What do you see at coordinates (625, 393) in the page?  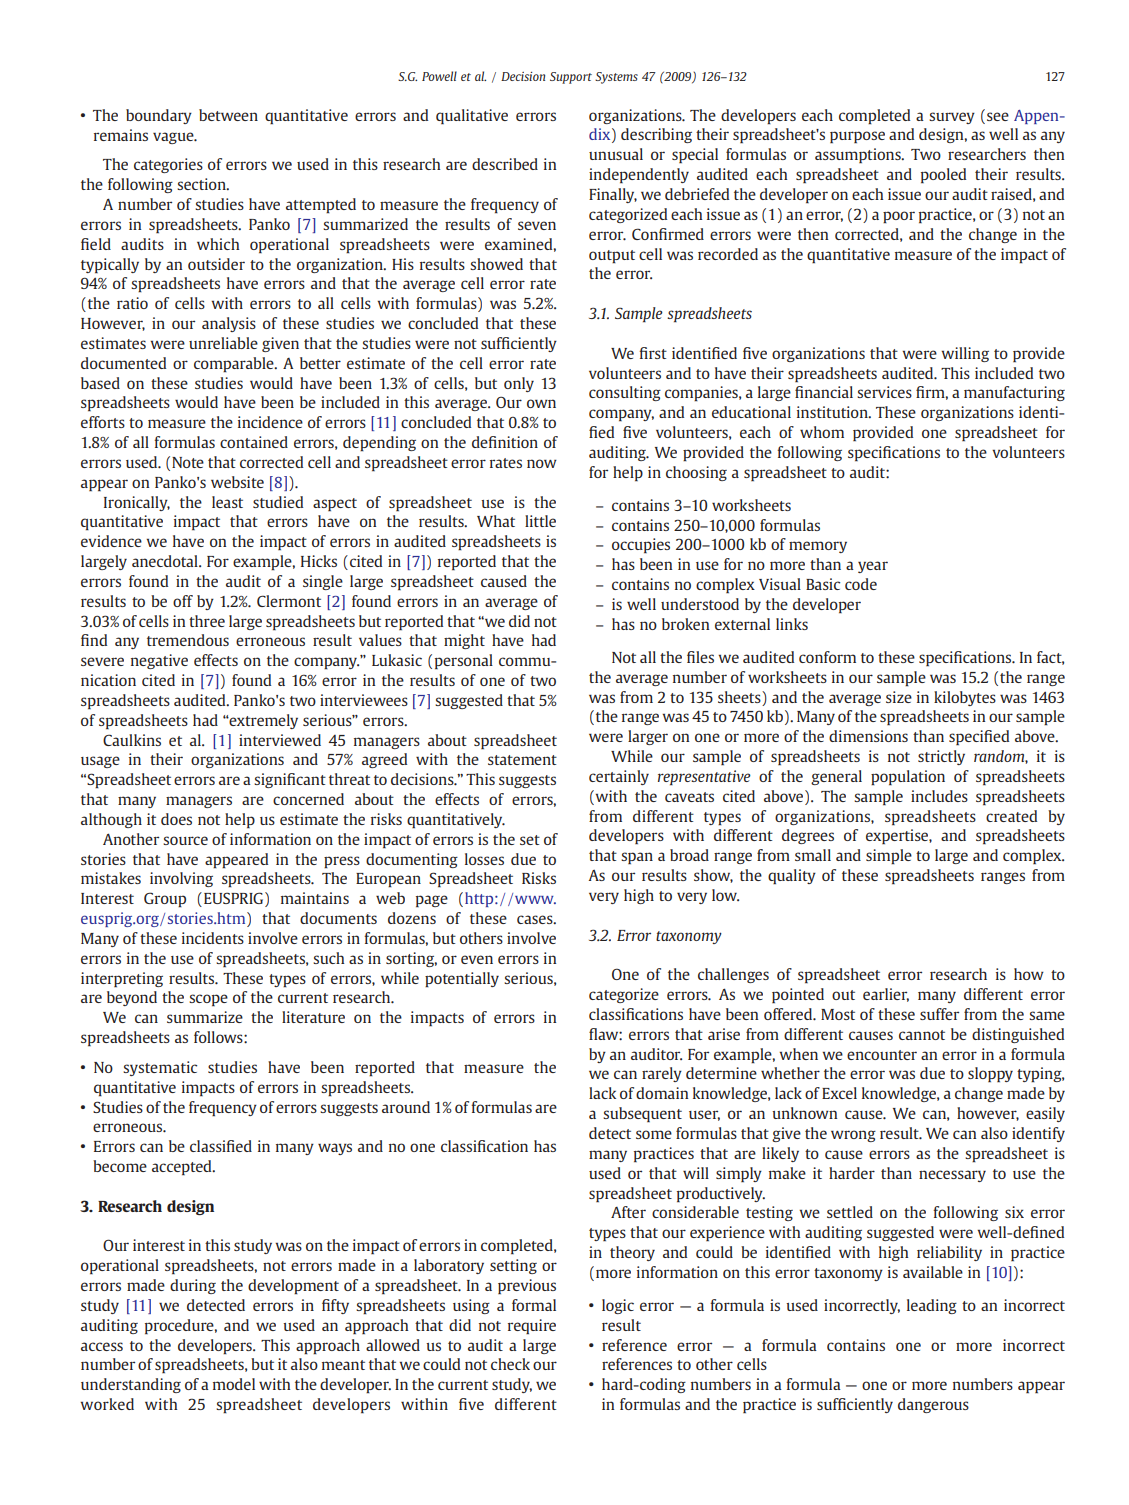 I see `consulting` at bounding box center [625, 393].
